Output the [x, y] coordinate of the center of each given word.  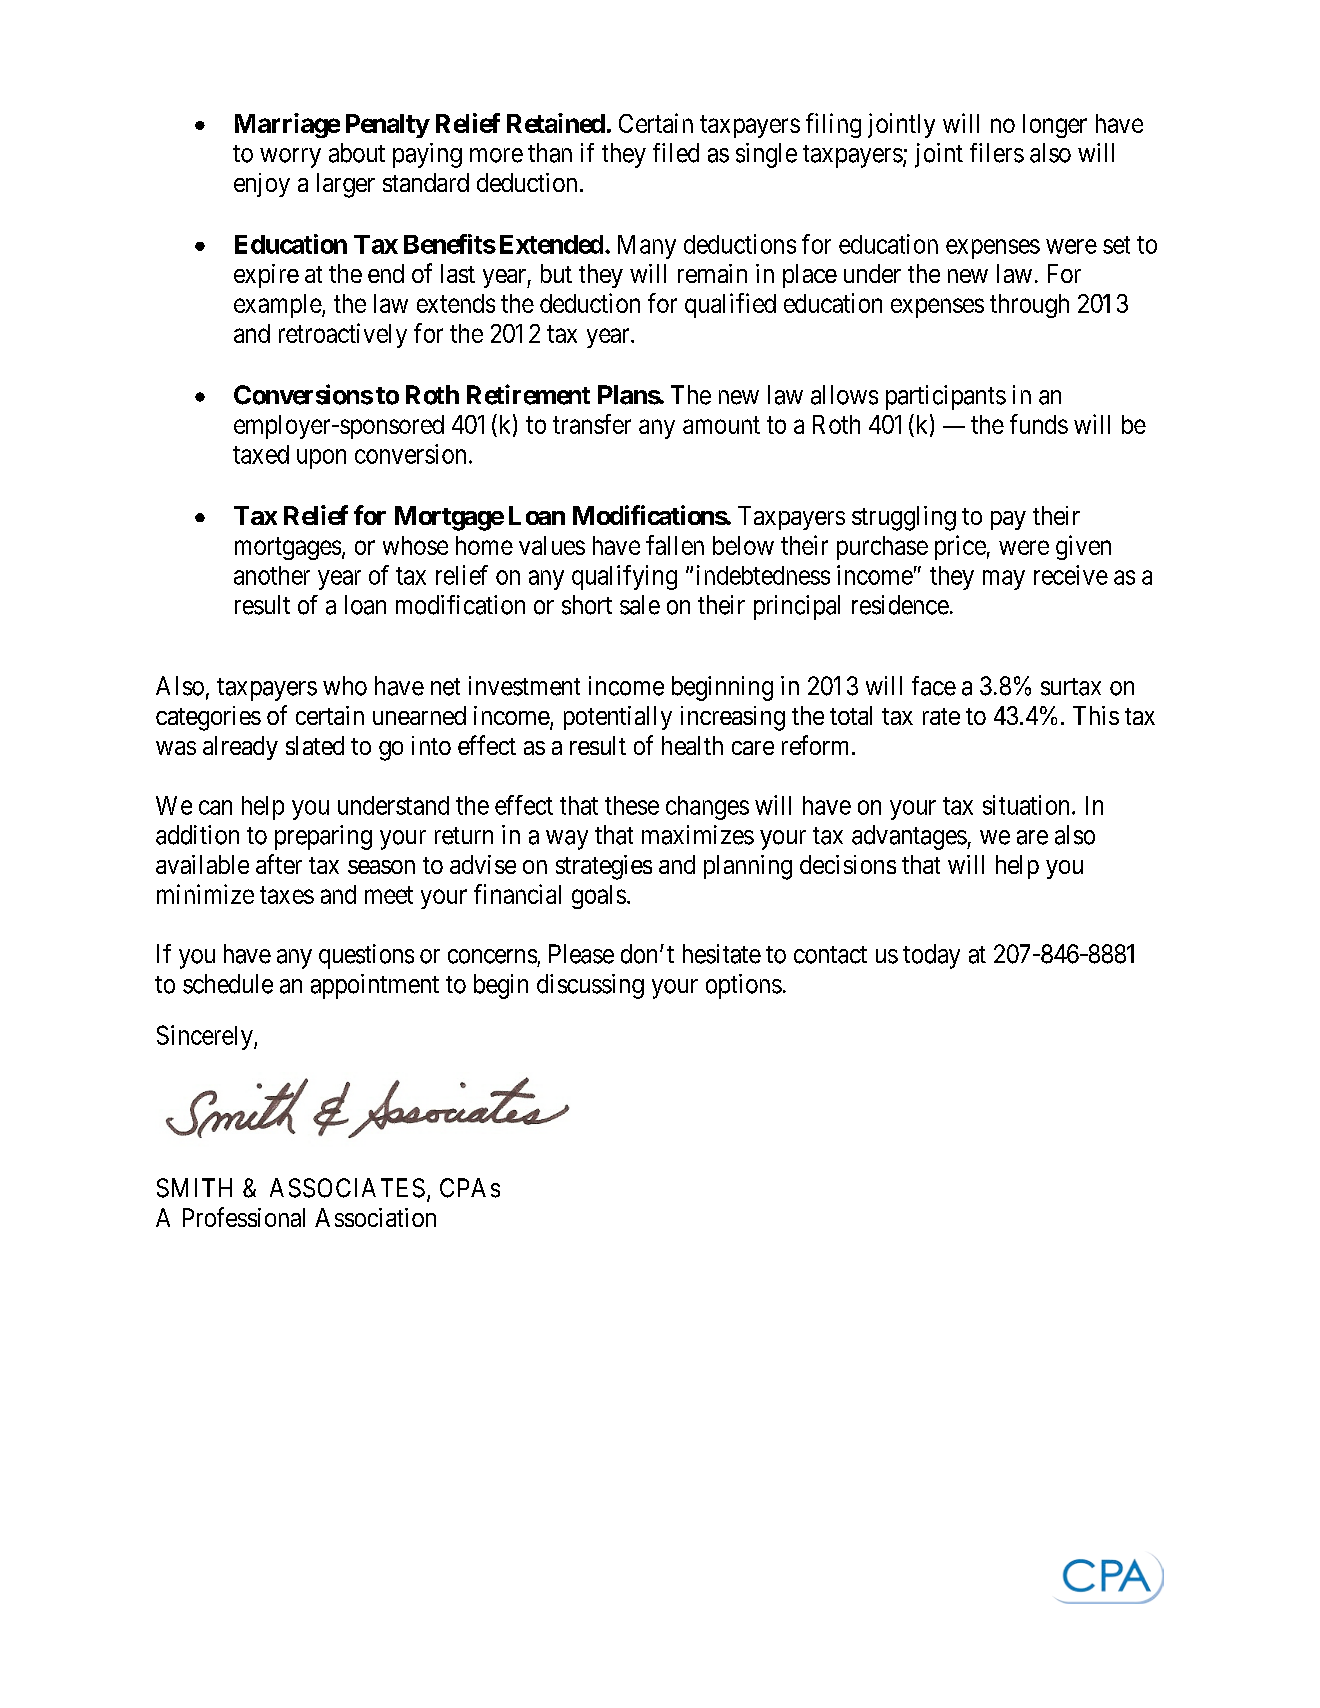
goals [599, 897]
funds [1039, 424]
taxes [287, 895]
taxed [261, 454]
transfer [592, 424]
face [934, 686]
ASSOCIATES [347, 1188]
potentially [618, 718]
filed [676, 153]
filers [997, 153]
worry [290, 158]
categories [208, 718]
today [931, 956]
